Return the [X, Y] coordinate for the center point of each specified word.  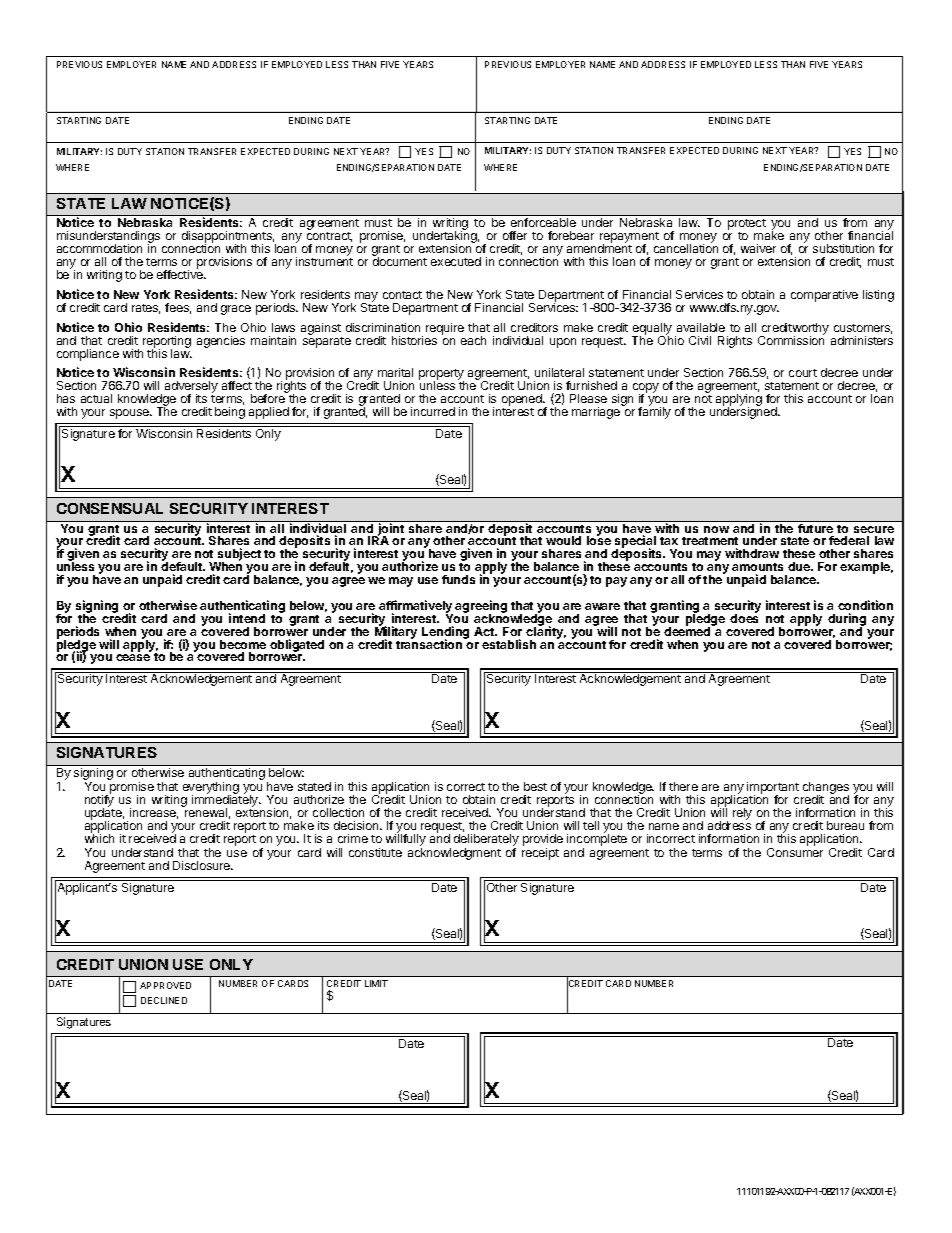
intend [247, 618]
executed [456, 261]
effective [181, 273]
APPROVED [165, 985]
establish [509, 644]
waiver [758, 248]
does [744, 617]
